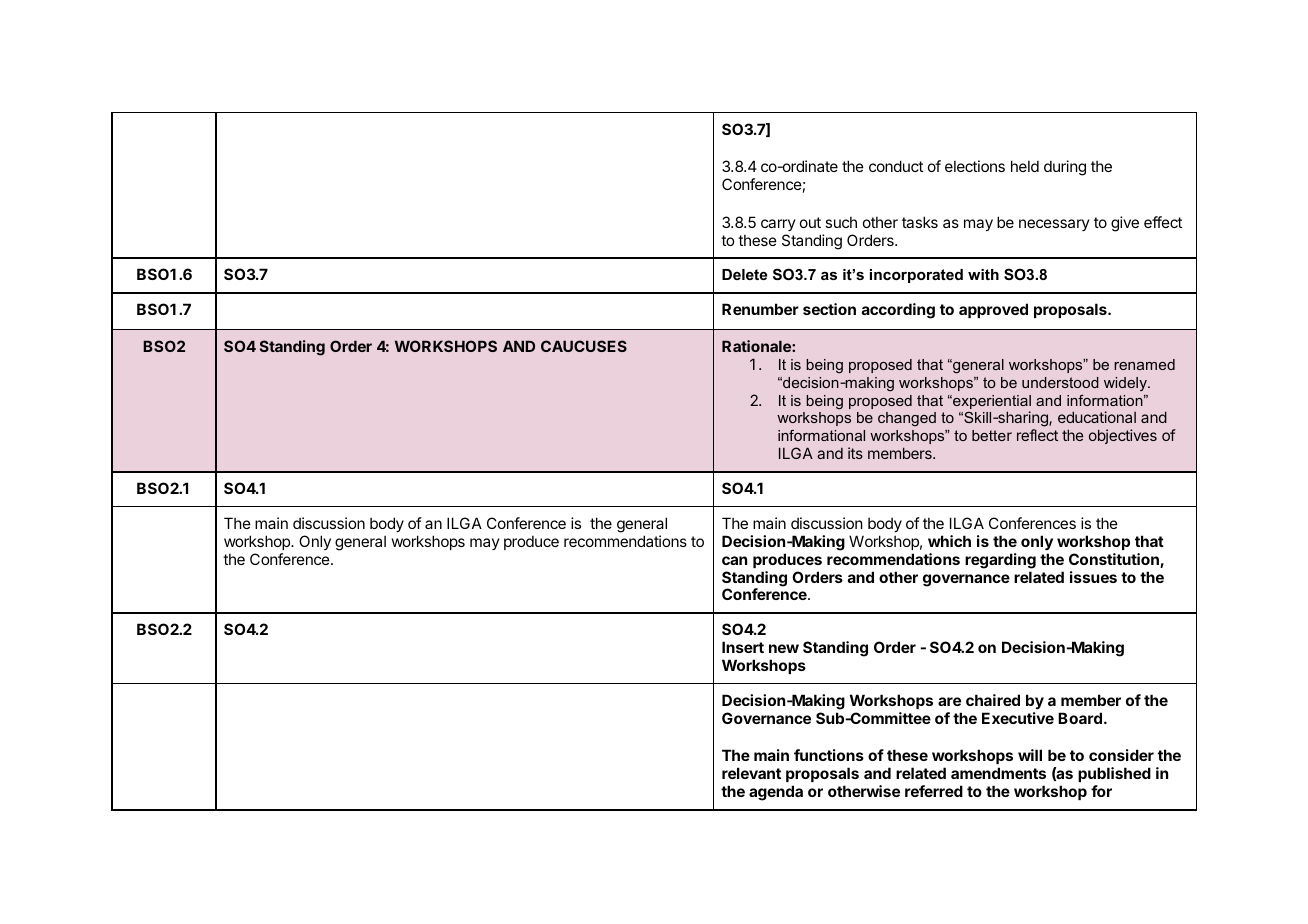 This screenshot has height=924, width=1308. What do you see at coordinates (855, 453) in the screenshot?
I see `its` at bounding box center [855, 453].
